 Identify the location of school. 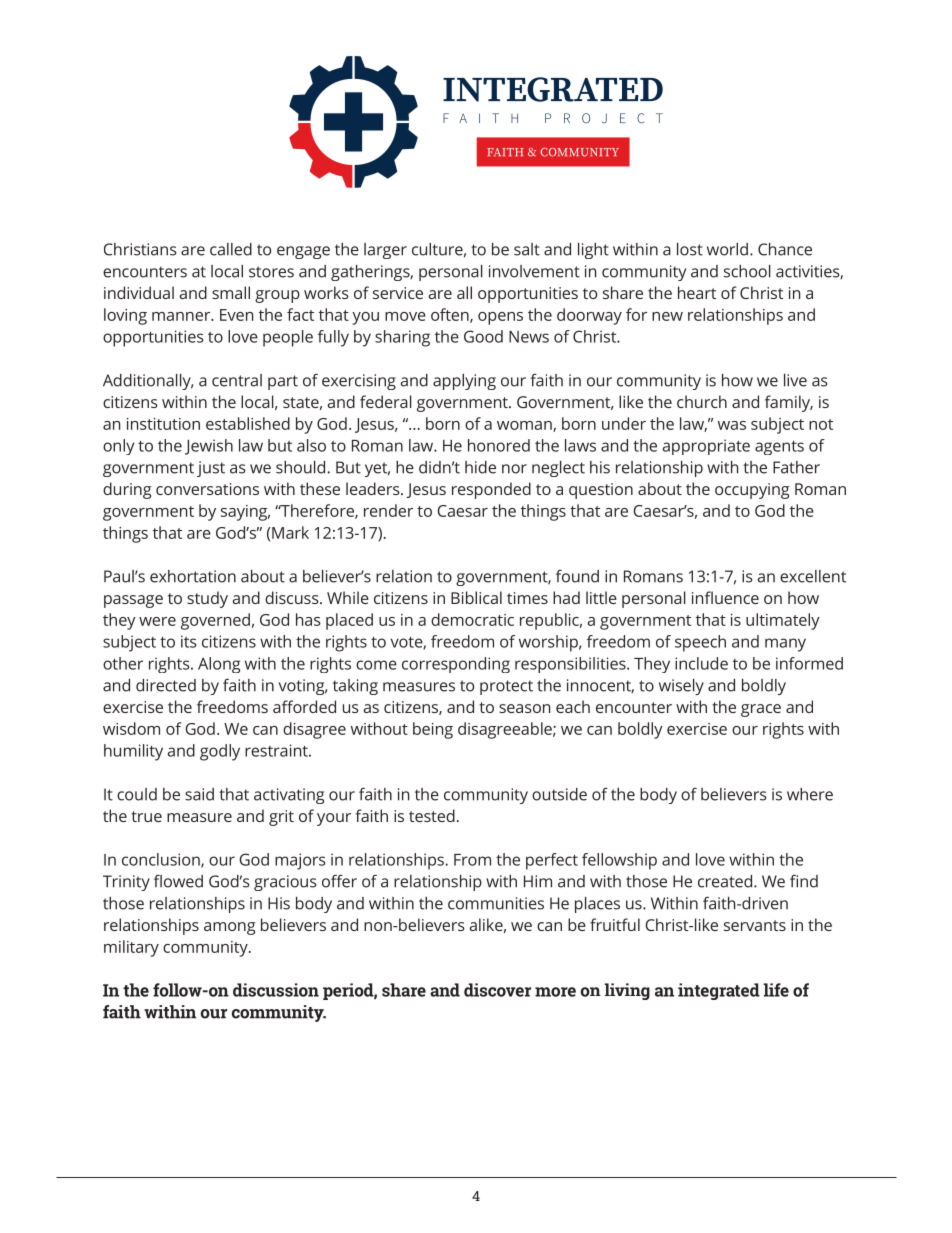
(747, 271).
